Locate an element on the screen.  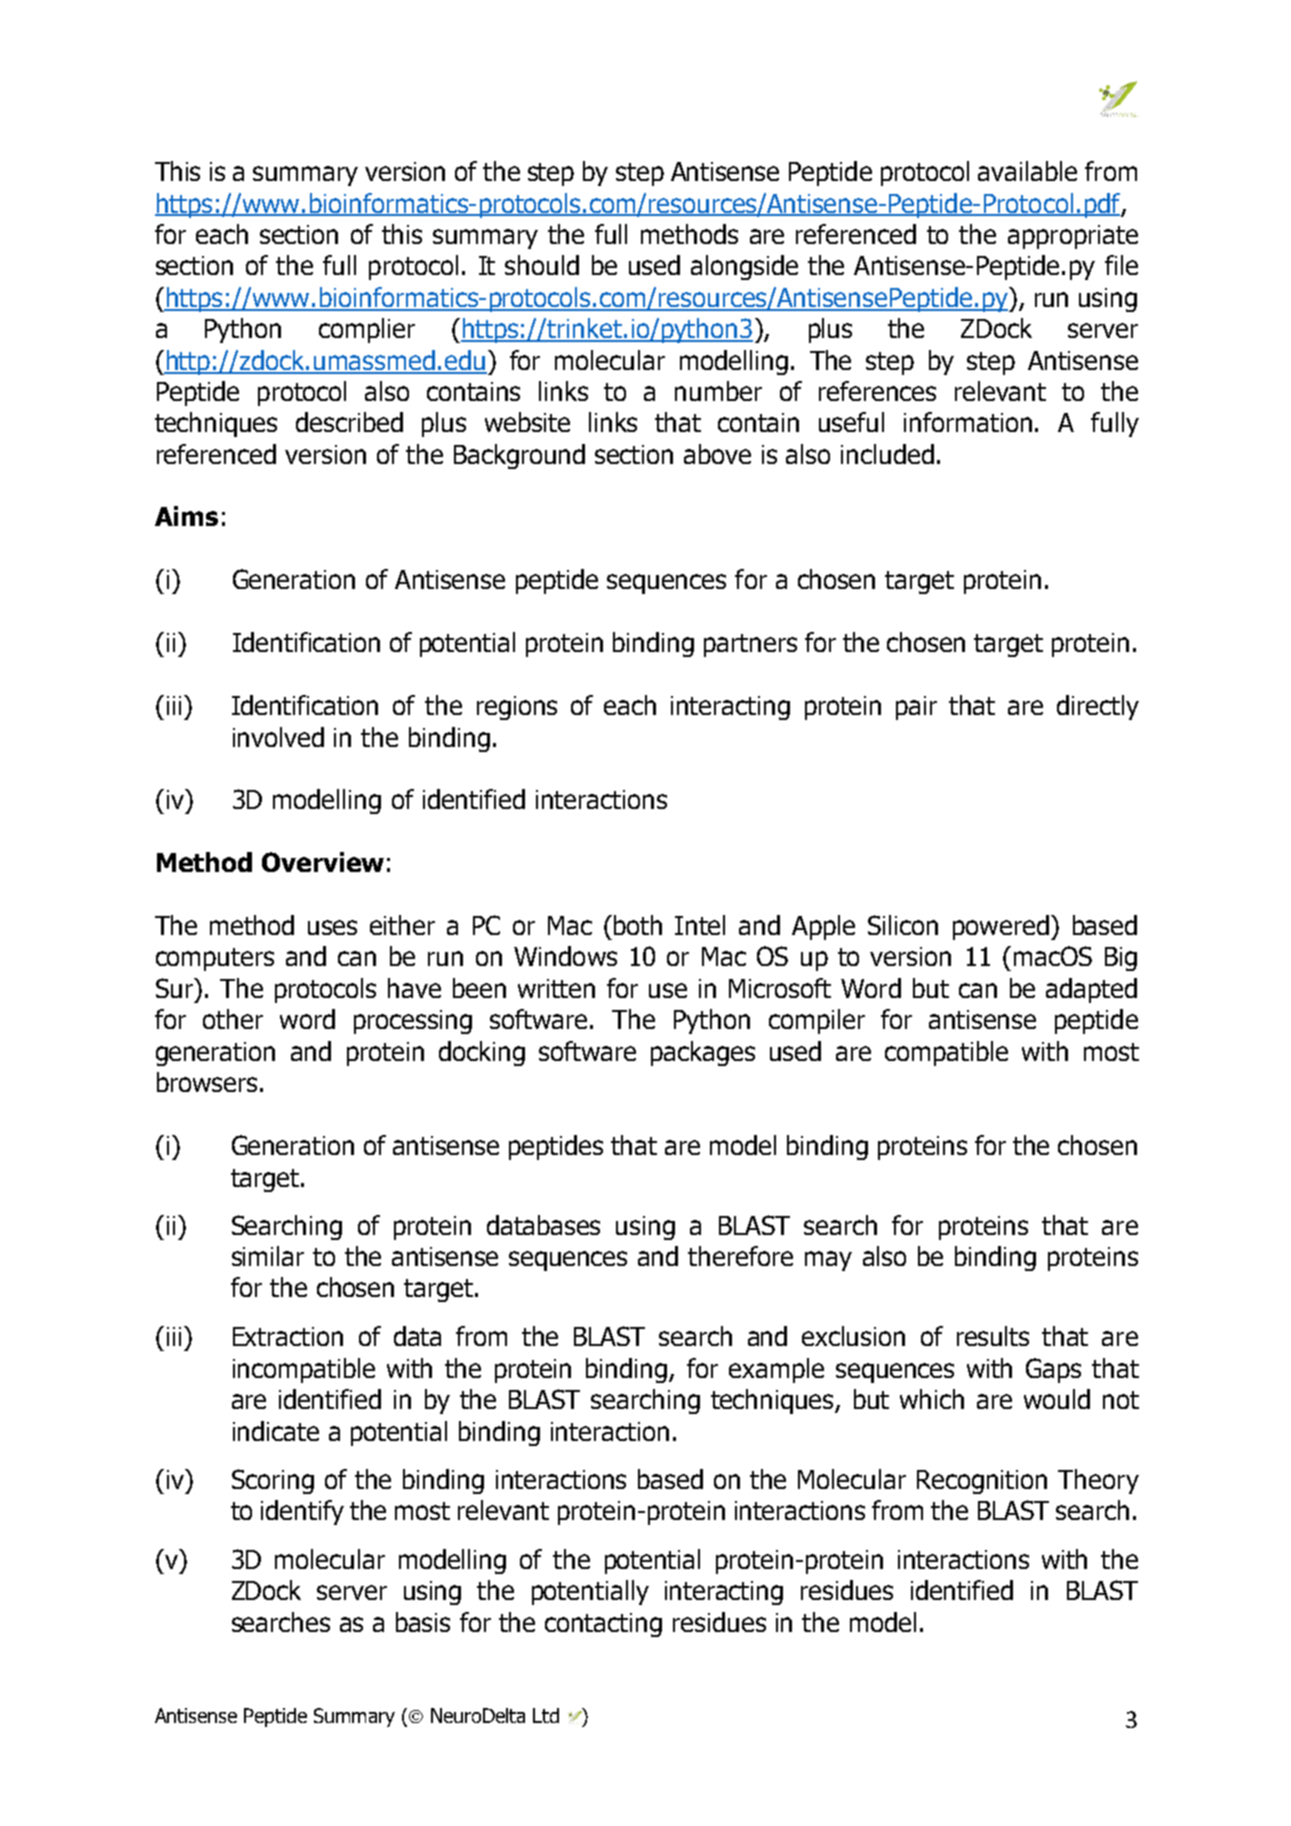
Extraction is located at coordinates (288, 1336).
